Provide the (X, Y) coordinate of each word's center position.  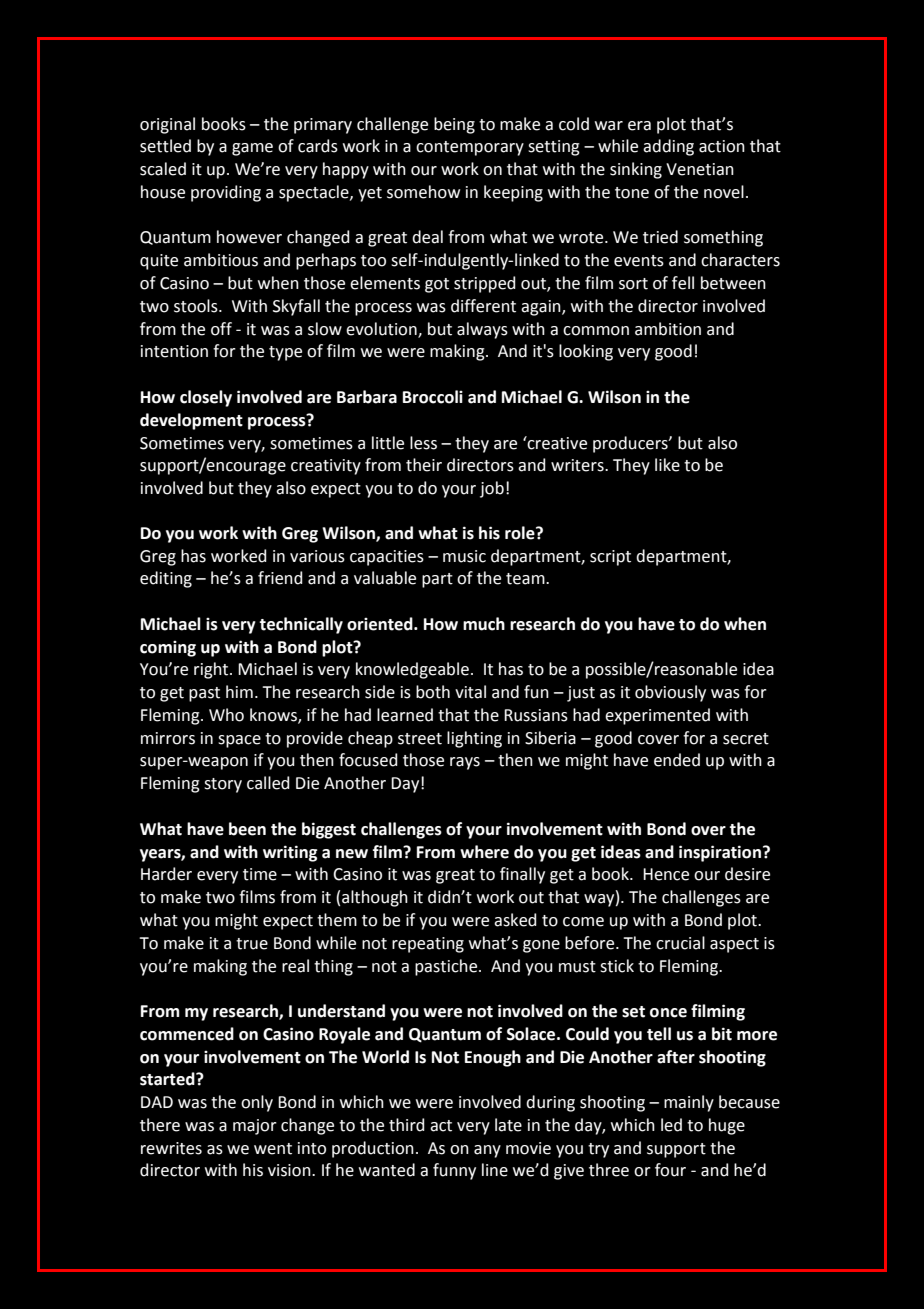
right (212, 670)
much (484, 624)
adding (668, 147)
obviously (670, 693)
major (255, 1127)
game (252, 149)
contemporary (470, 148)
